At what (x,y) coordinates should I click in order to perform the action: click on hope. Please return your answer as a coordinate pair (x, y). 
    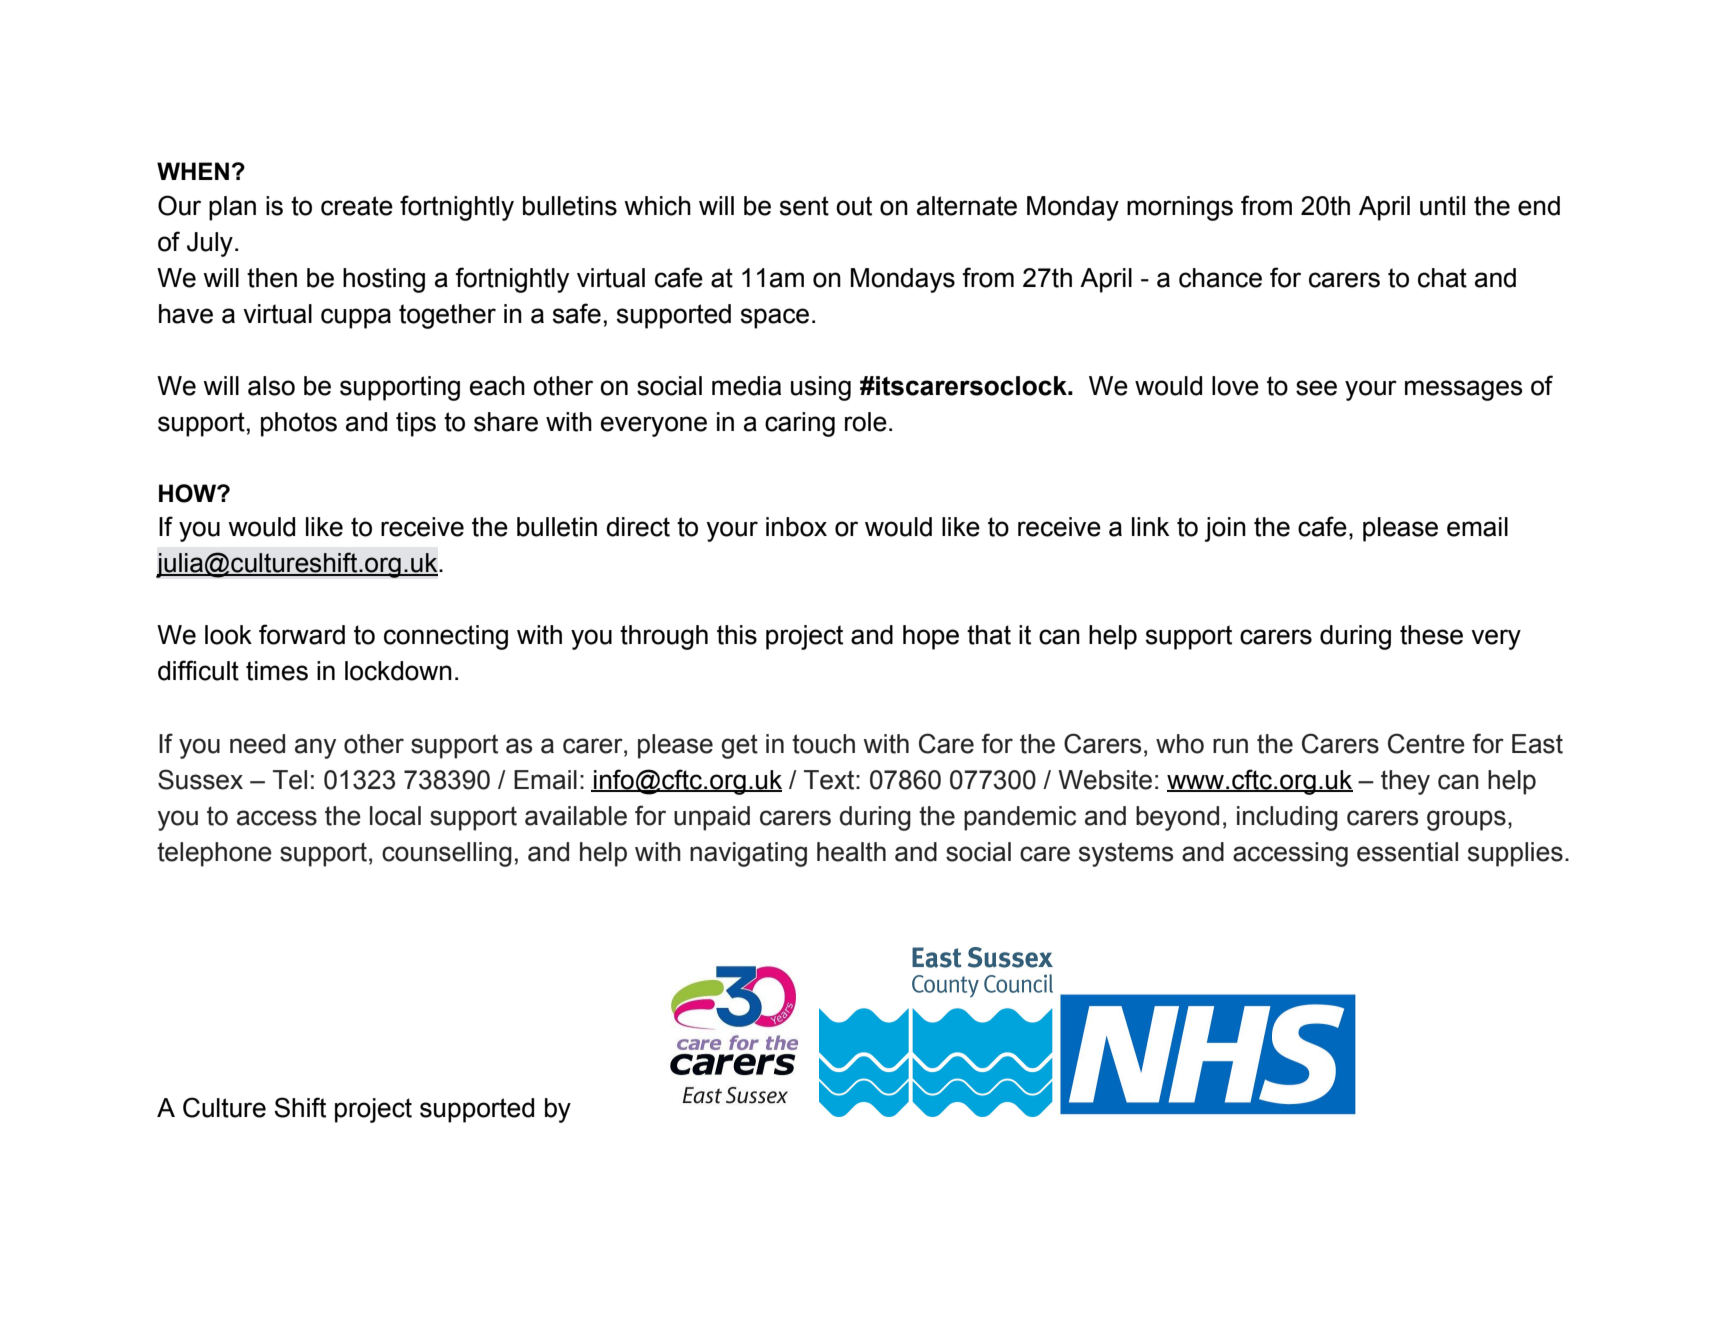
    Looking at the image, I should click on (931, 637).
